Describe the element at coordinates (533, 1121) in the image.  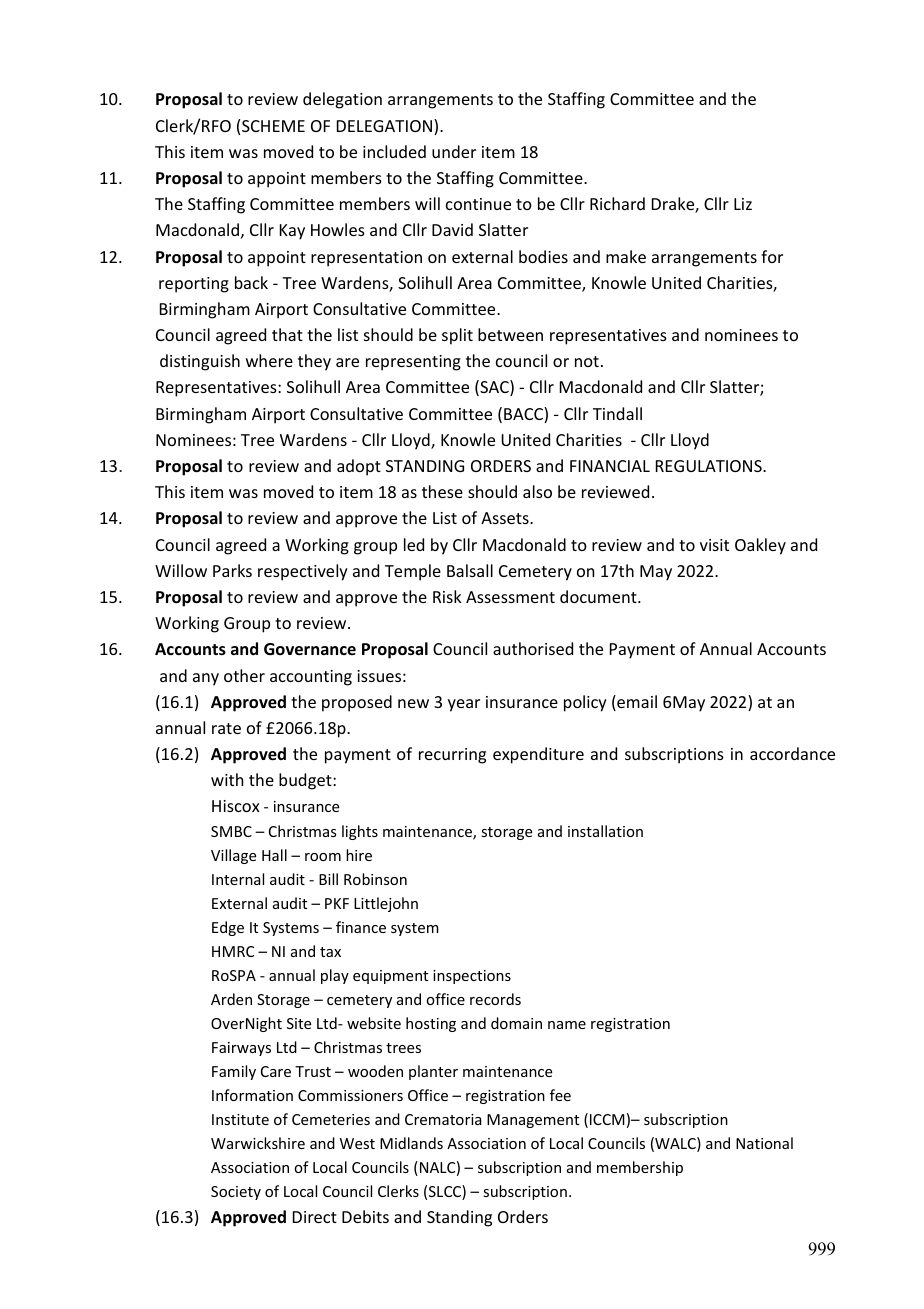
I see `Management` at that location.
